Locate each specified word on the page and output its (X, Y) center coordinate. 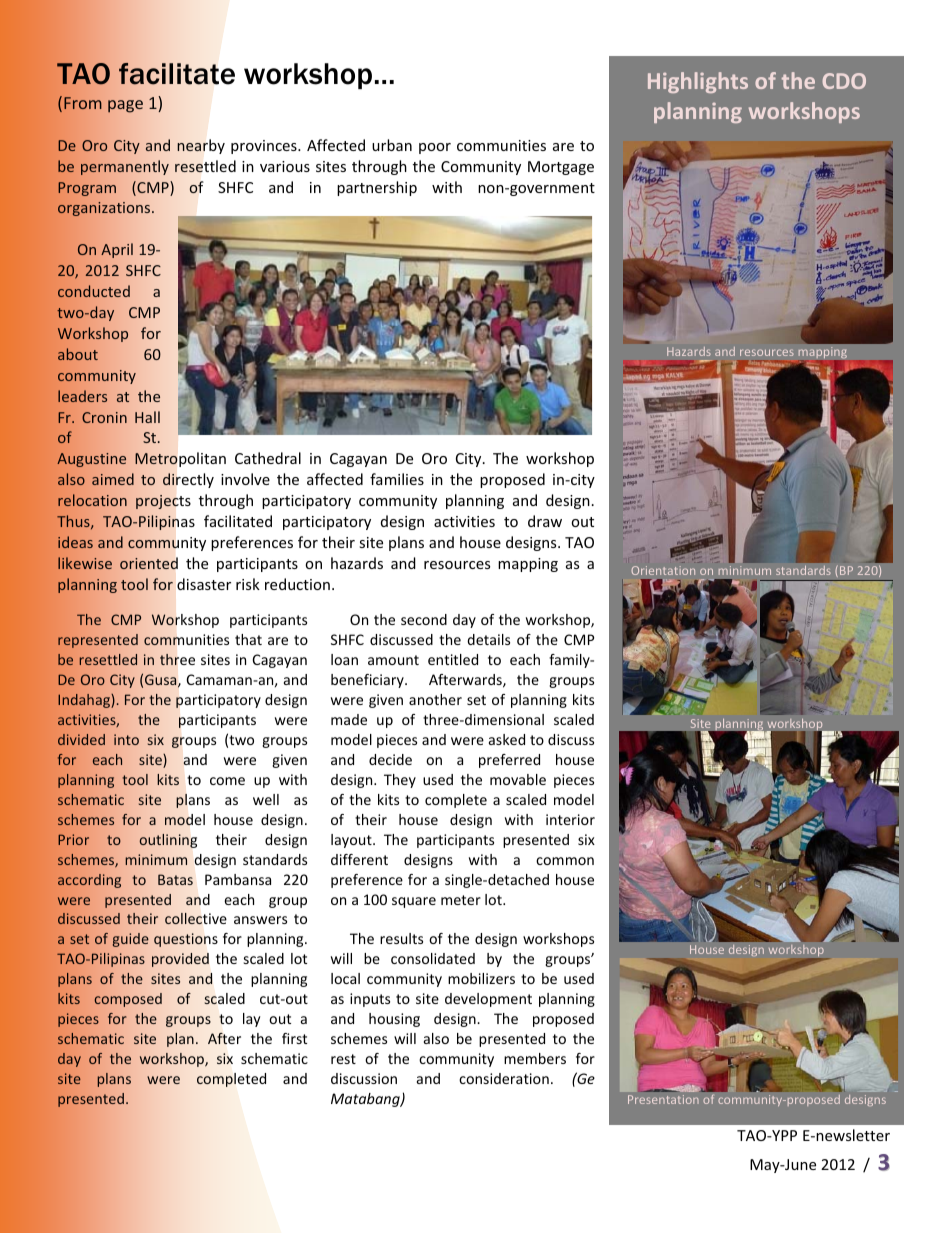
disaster (204, 584)
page (125, 106)
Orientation (663, 570)
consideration (504, 1078)
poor (435, 148)
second (424, 619)
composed (128, 1000)
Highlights (698, 82)
